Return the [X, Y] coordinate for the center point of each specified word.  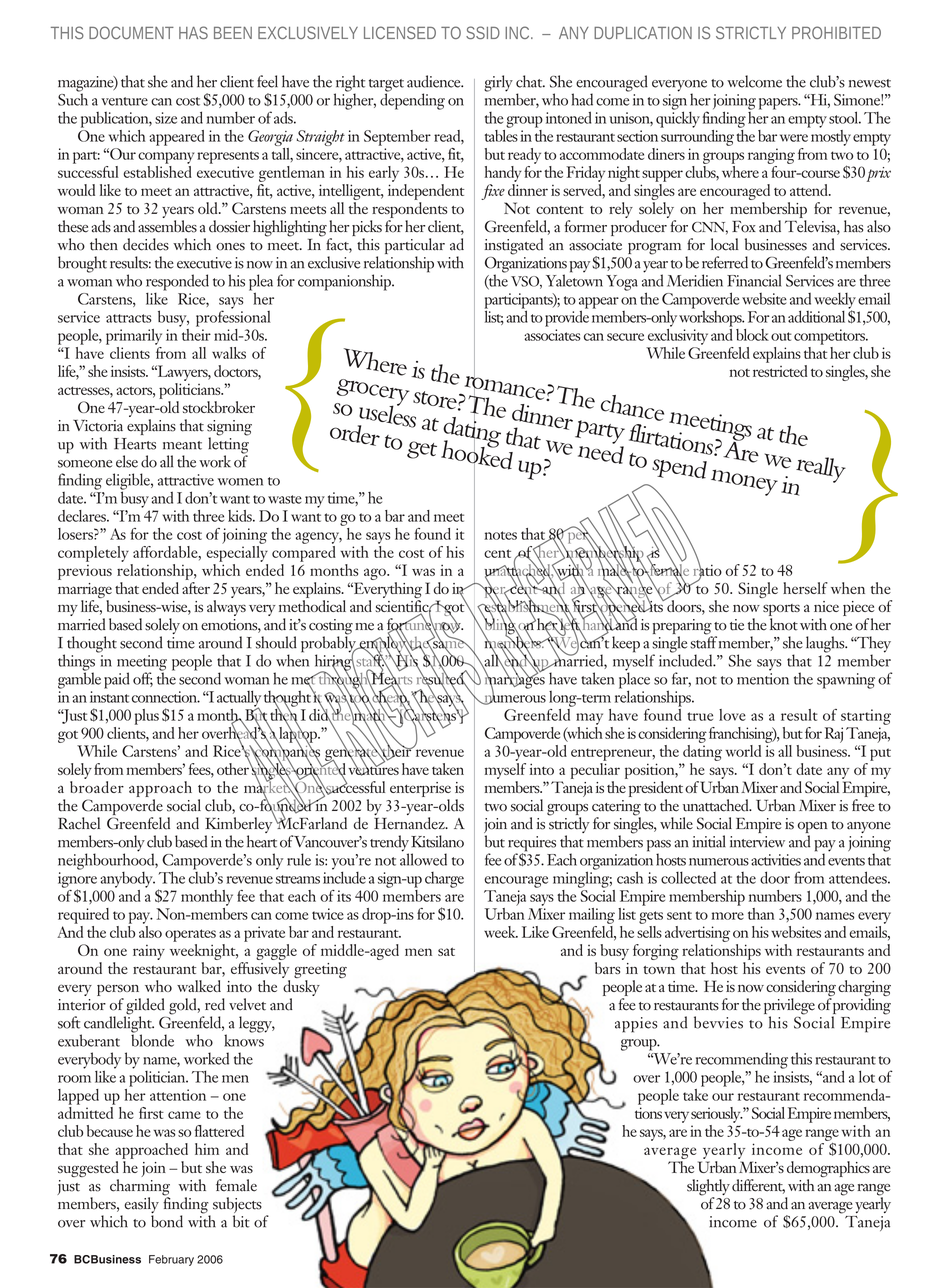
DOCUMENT [131, 32]
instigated [514, 246]
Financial [754, 280]
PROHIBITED [836, 32]
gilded [145, 1007]
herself [805, 588]
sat [446, 951]
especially [237, 552]
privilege [789, 1007]
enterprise [420, 789]
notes [500, 535]
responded [177, 283]
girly [498, 83]
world [743, 751]
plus [147, 717]
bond [167, 1221]
